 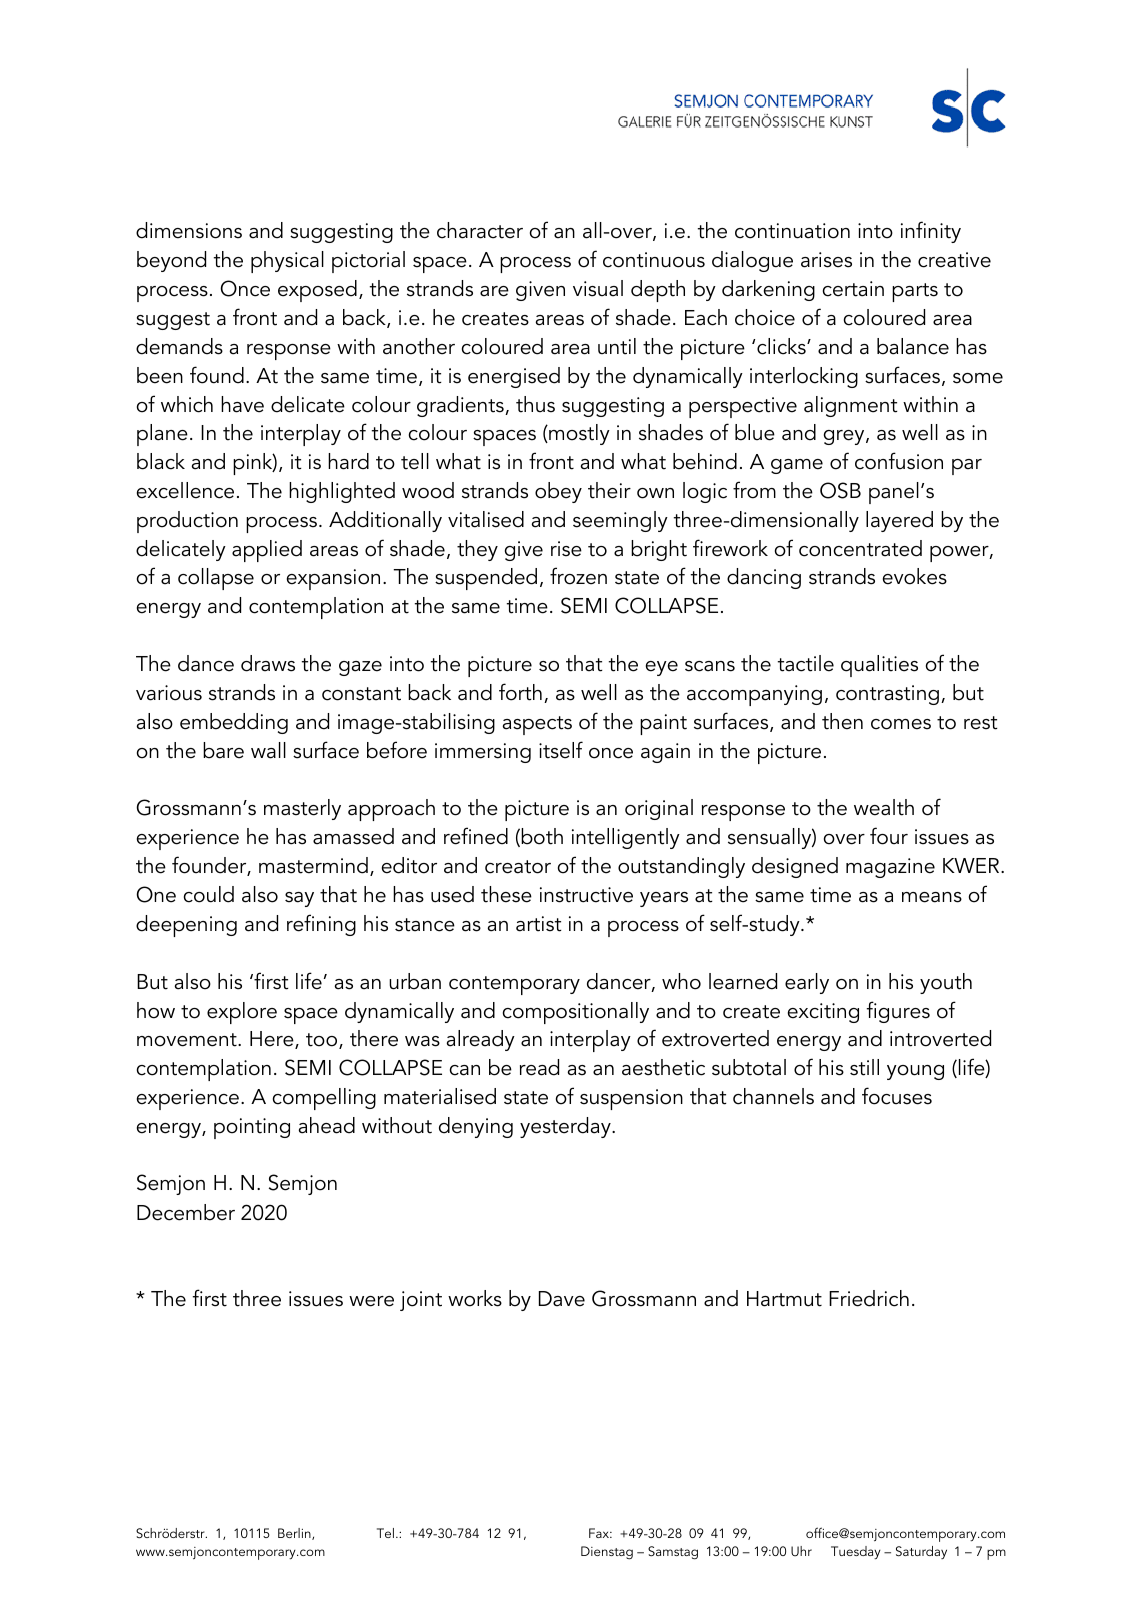 I want to click on December, so click(x=186, y=1212).
